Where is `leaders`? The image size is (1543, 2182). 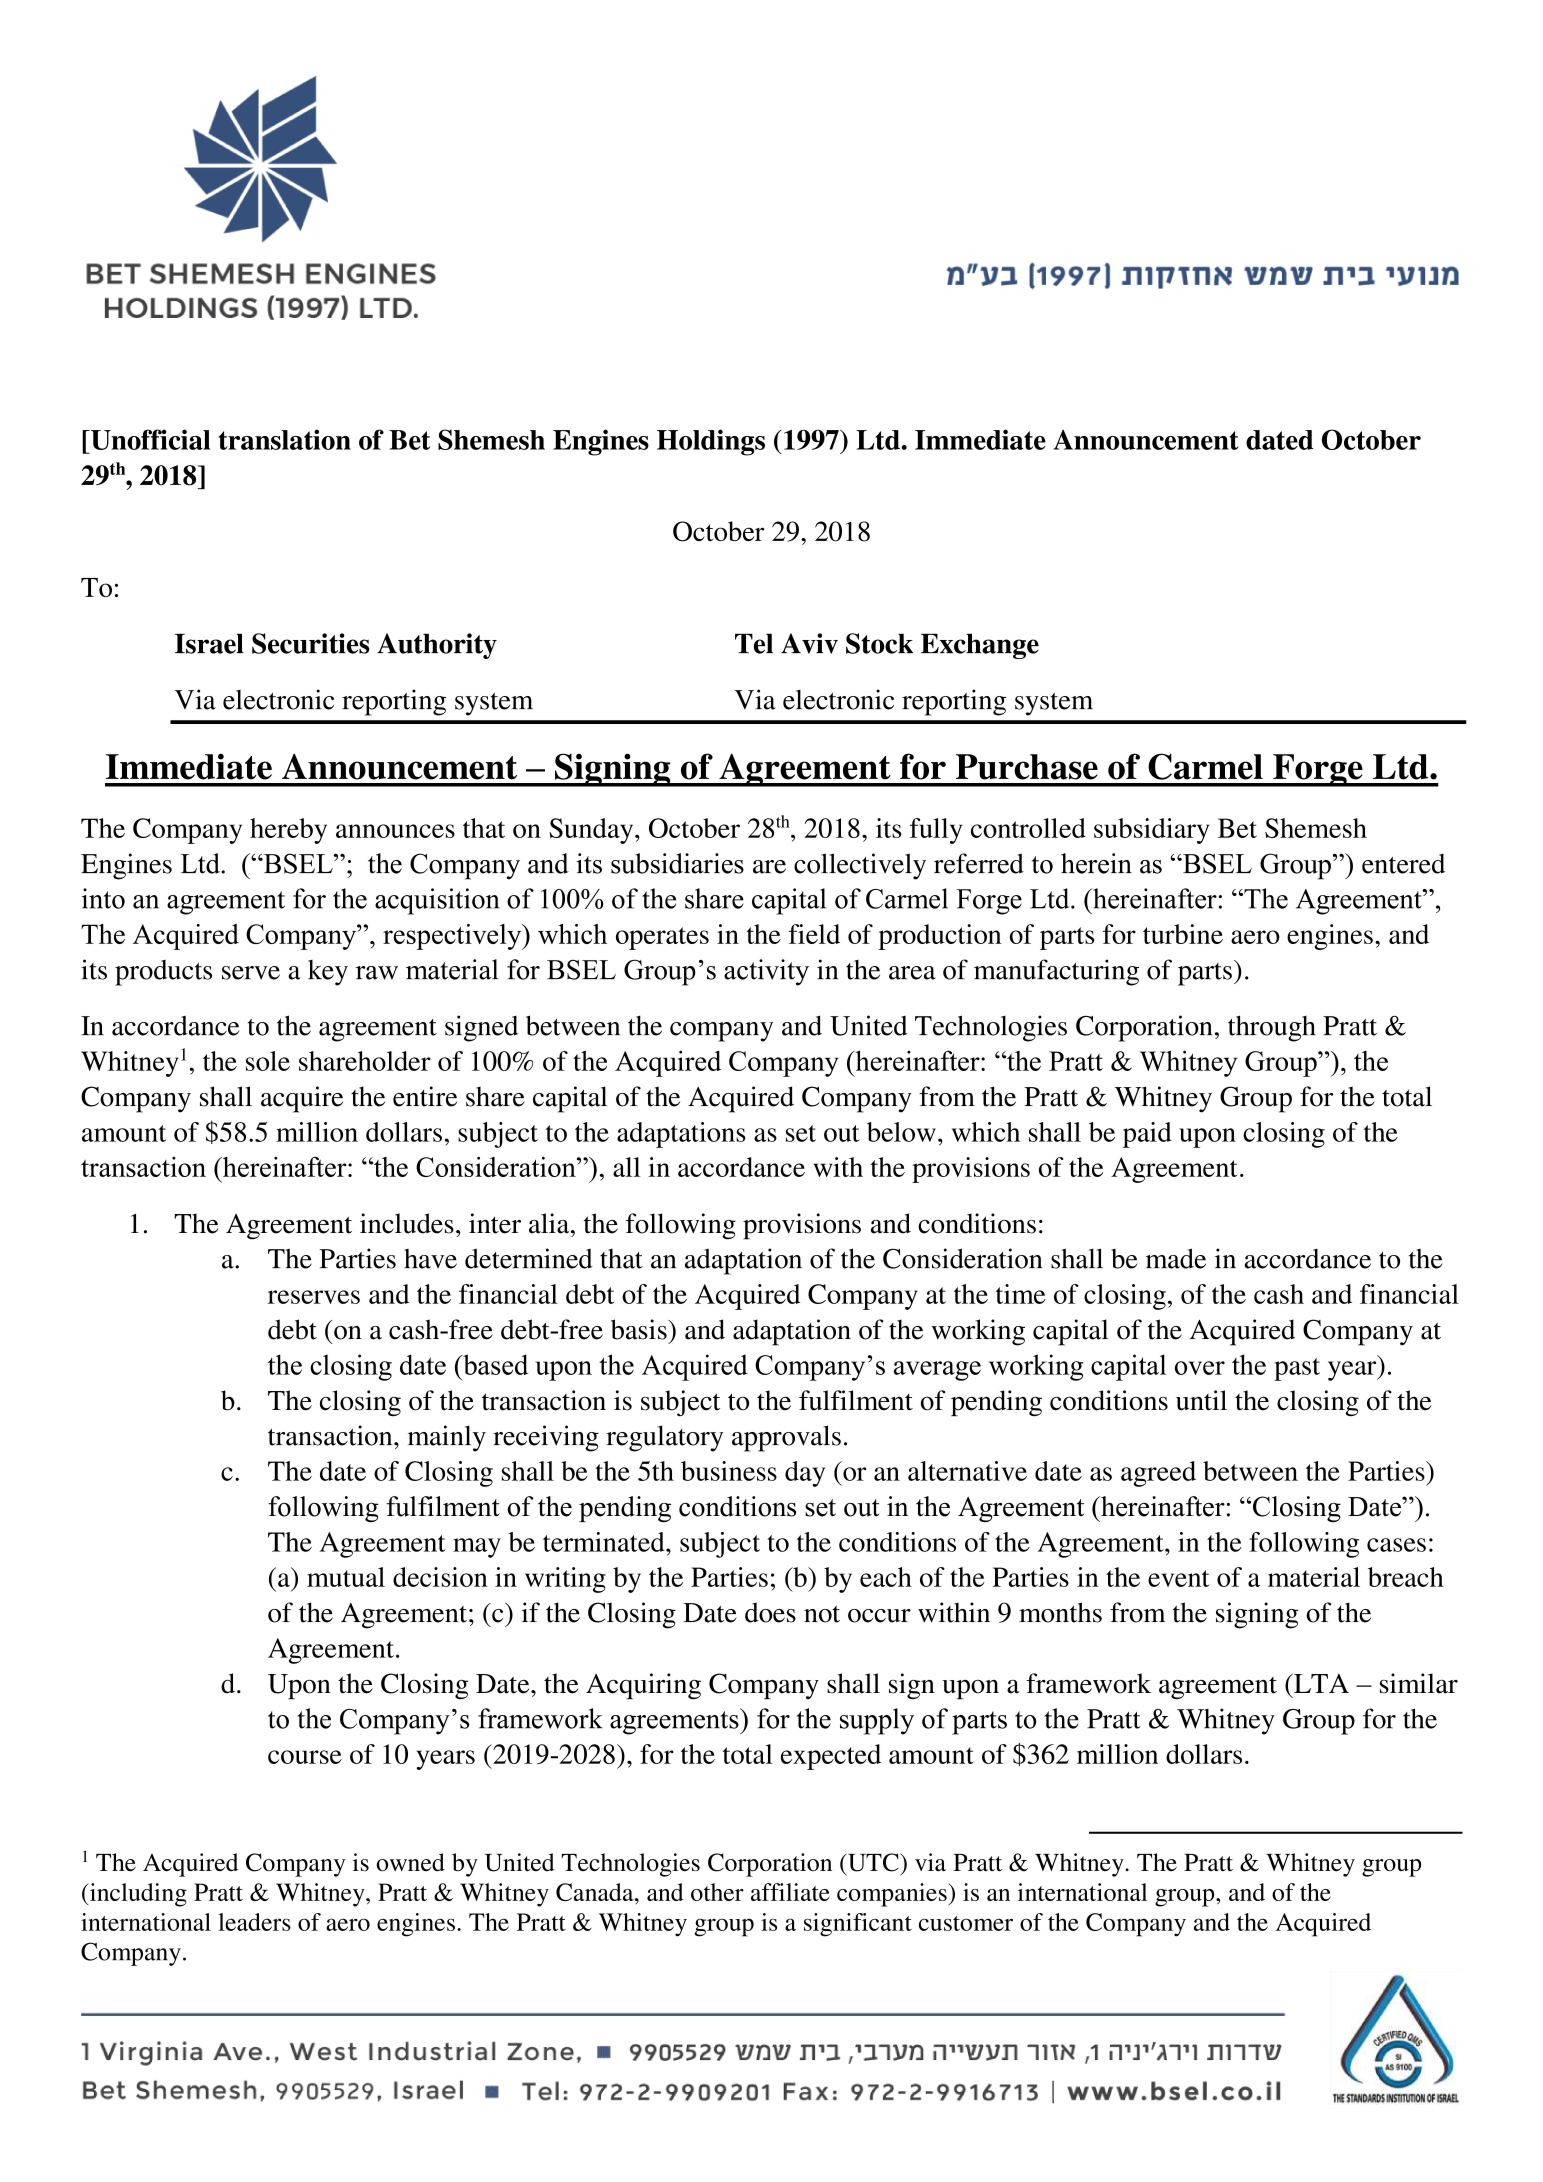
leaders is located at coordinates (254, 1922).
